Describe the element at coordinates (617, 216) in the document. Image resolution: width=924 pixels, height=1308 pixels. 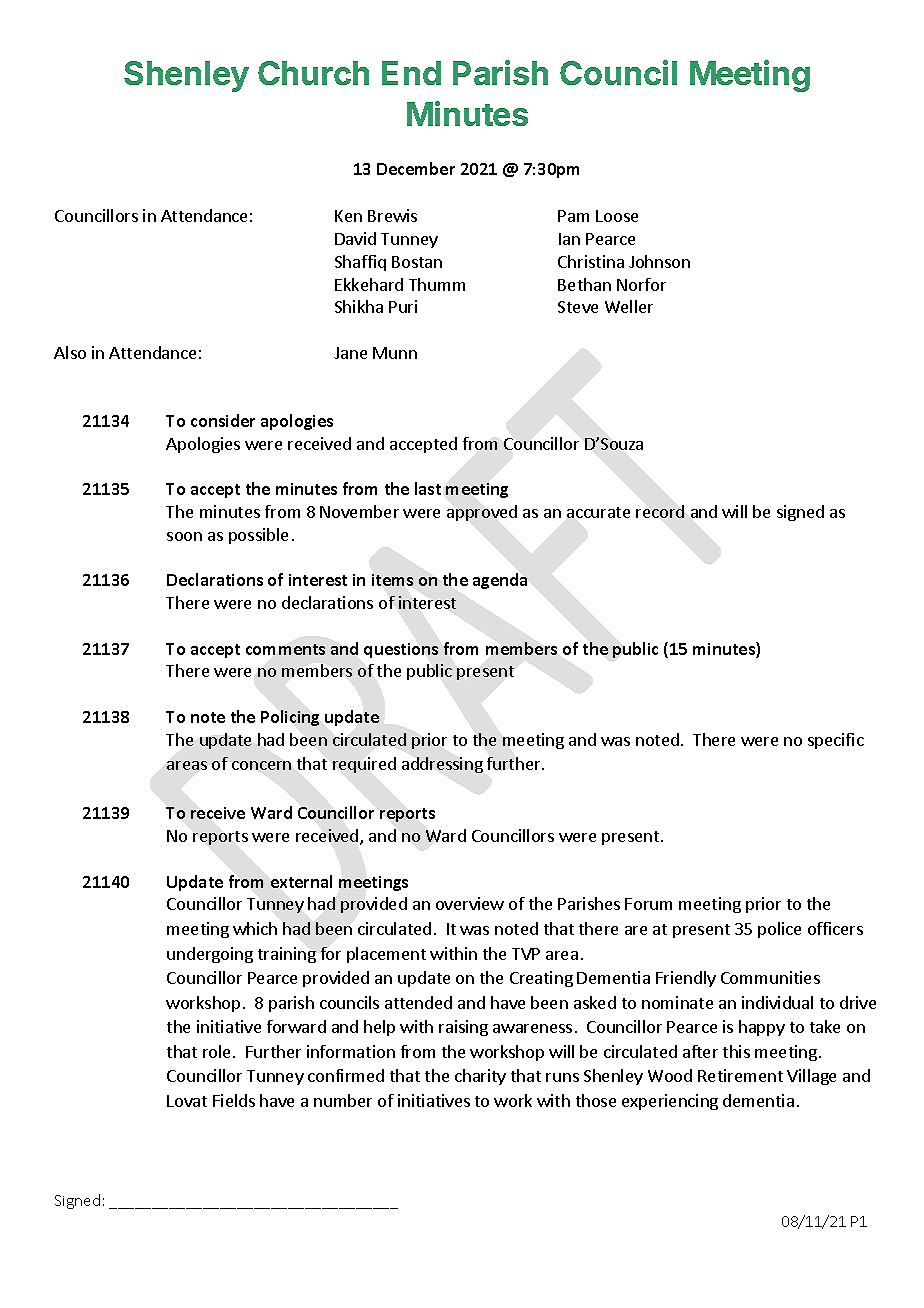
I see `Loose` at that location.
